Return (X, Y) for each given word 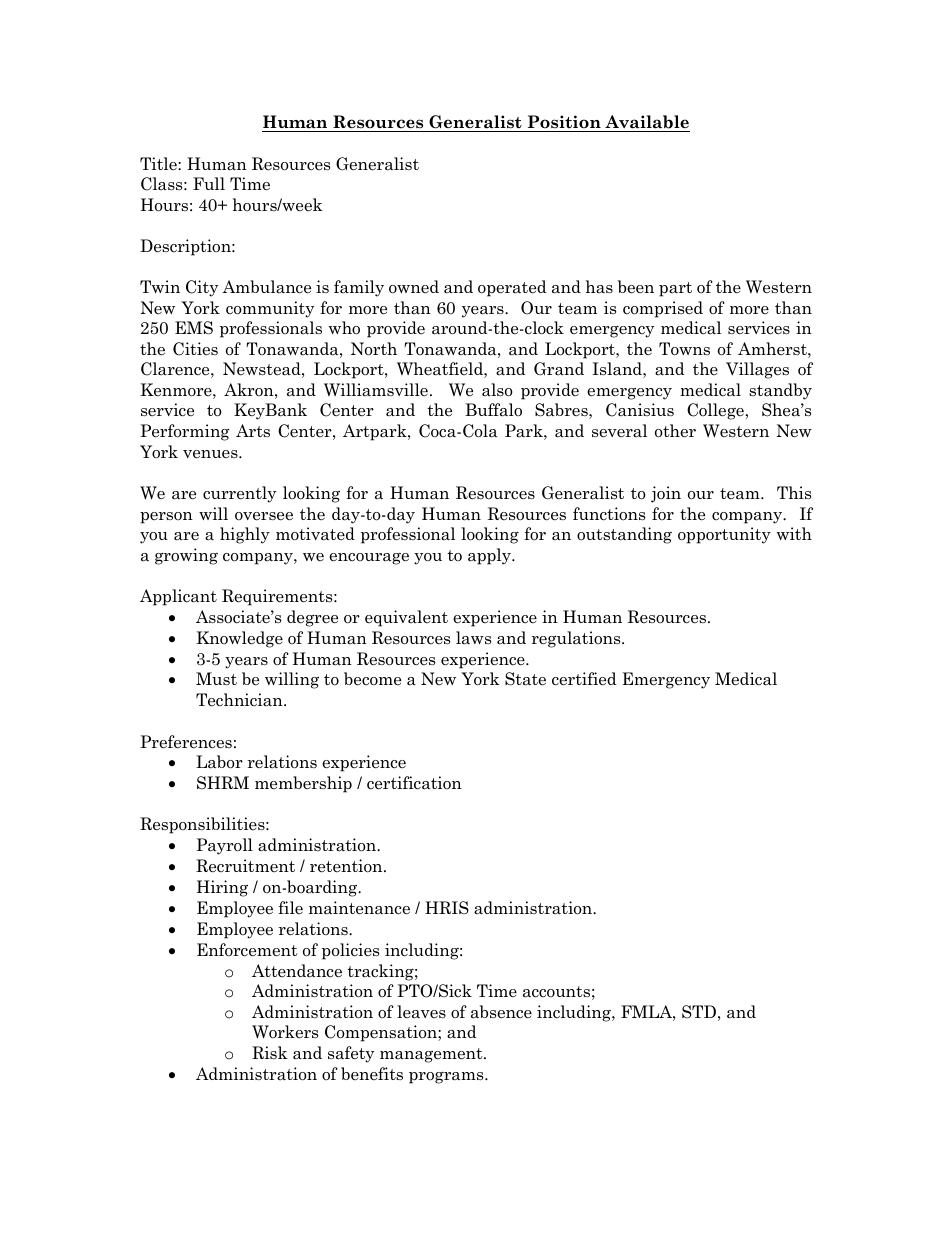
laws (473, 638)
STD (699, 1012)
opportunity (724, 535)
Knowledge (239, 639)
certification (414, 783)
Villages (757, 370)
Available (646, 123)
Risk (270, 1052)
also (497, 390)
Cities (195, 349)
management (432, 1055)
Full (209, 183)
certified (584, 679)
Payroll (224, 846)
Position (564, 123)
